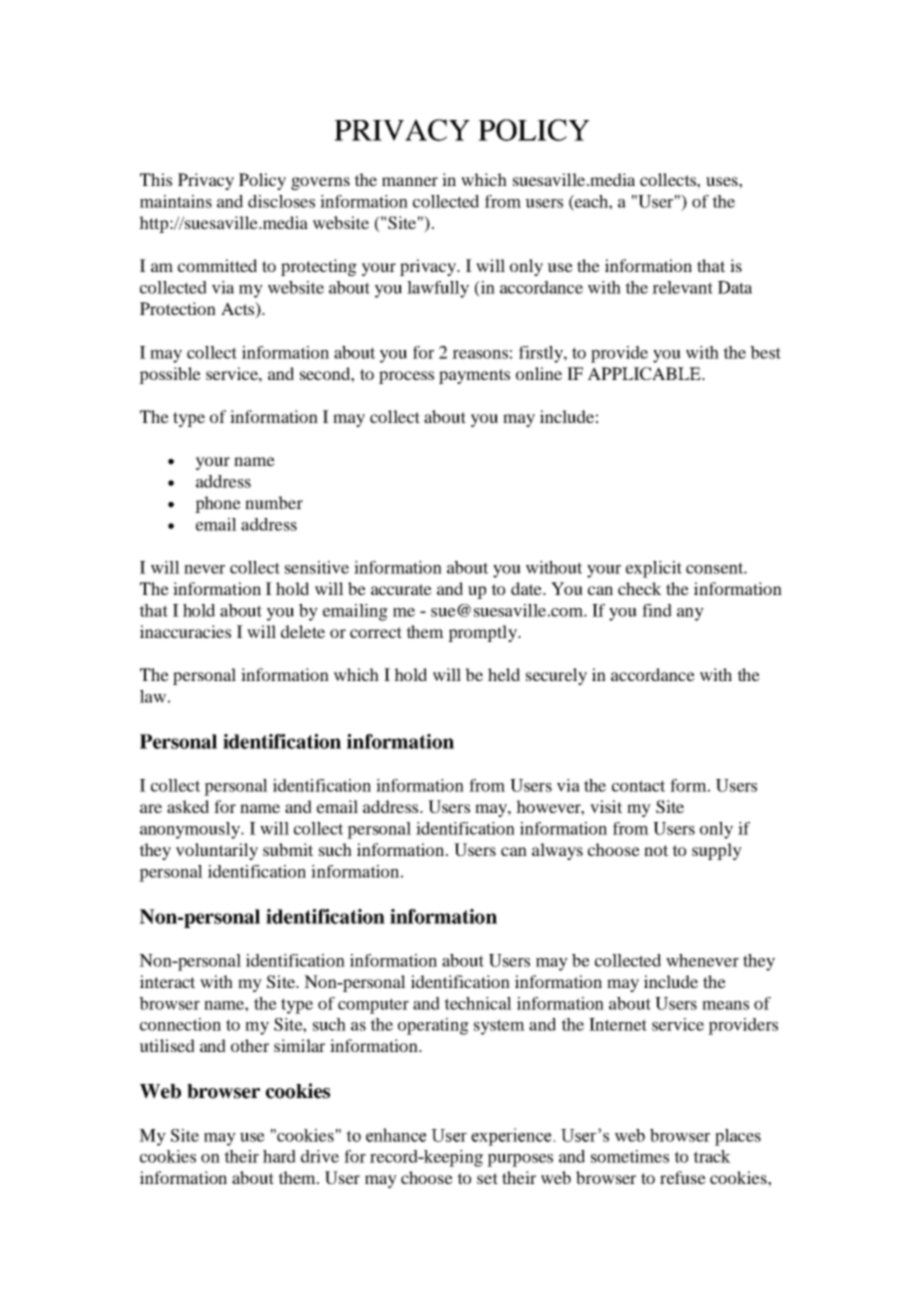 The height and width of the screenshot is (1308, 924). I want to click on hard, so click(279, 1156).
